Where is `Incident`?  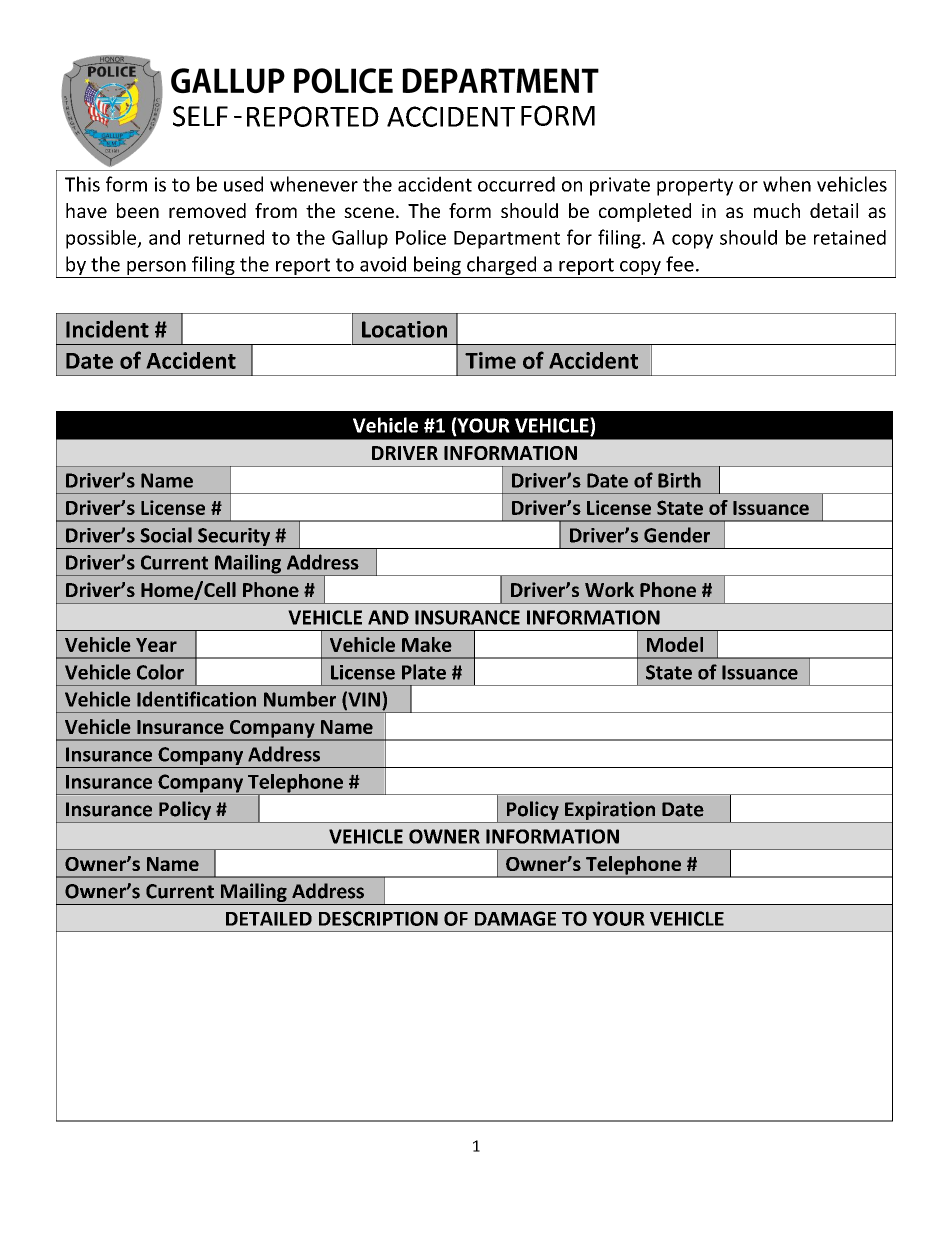 Incident is located at coordinates (107, 329).
